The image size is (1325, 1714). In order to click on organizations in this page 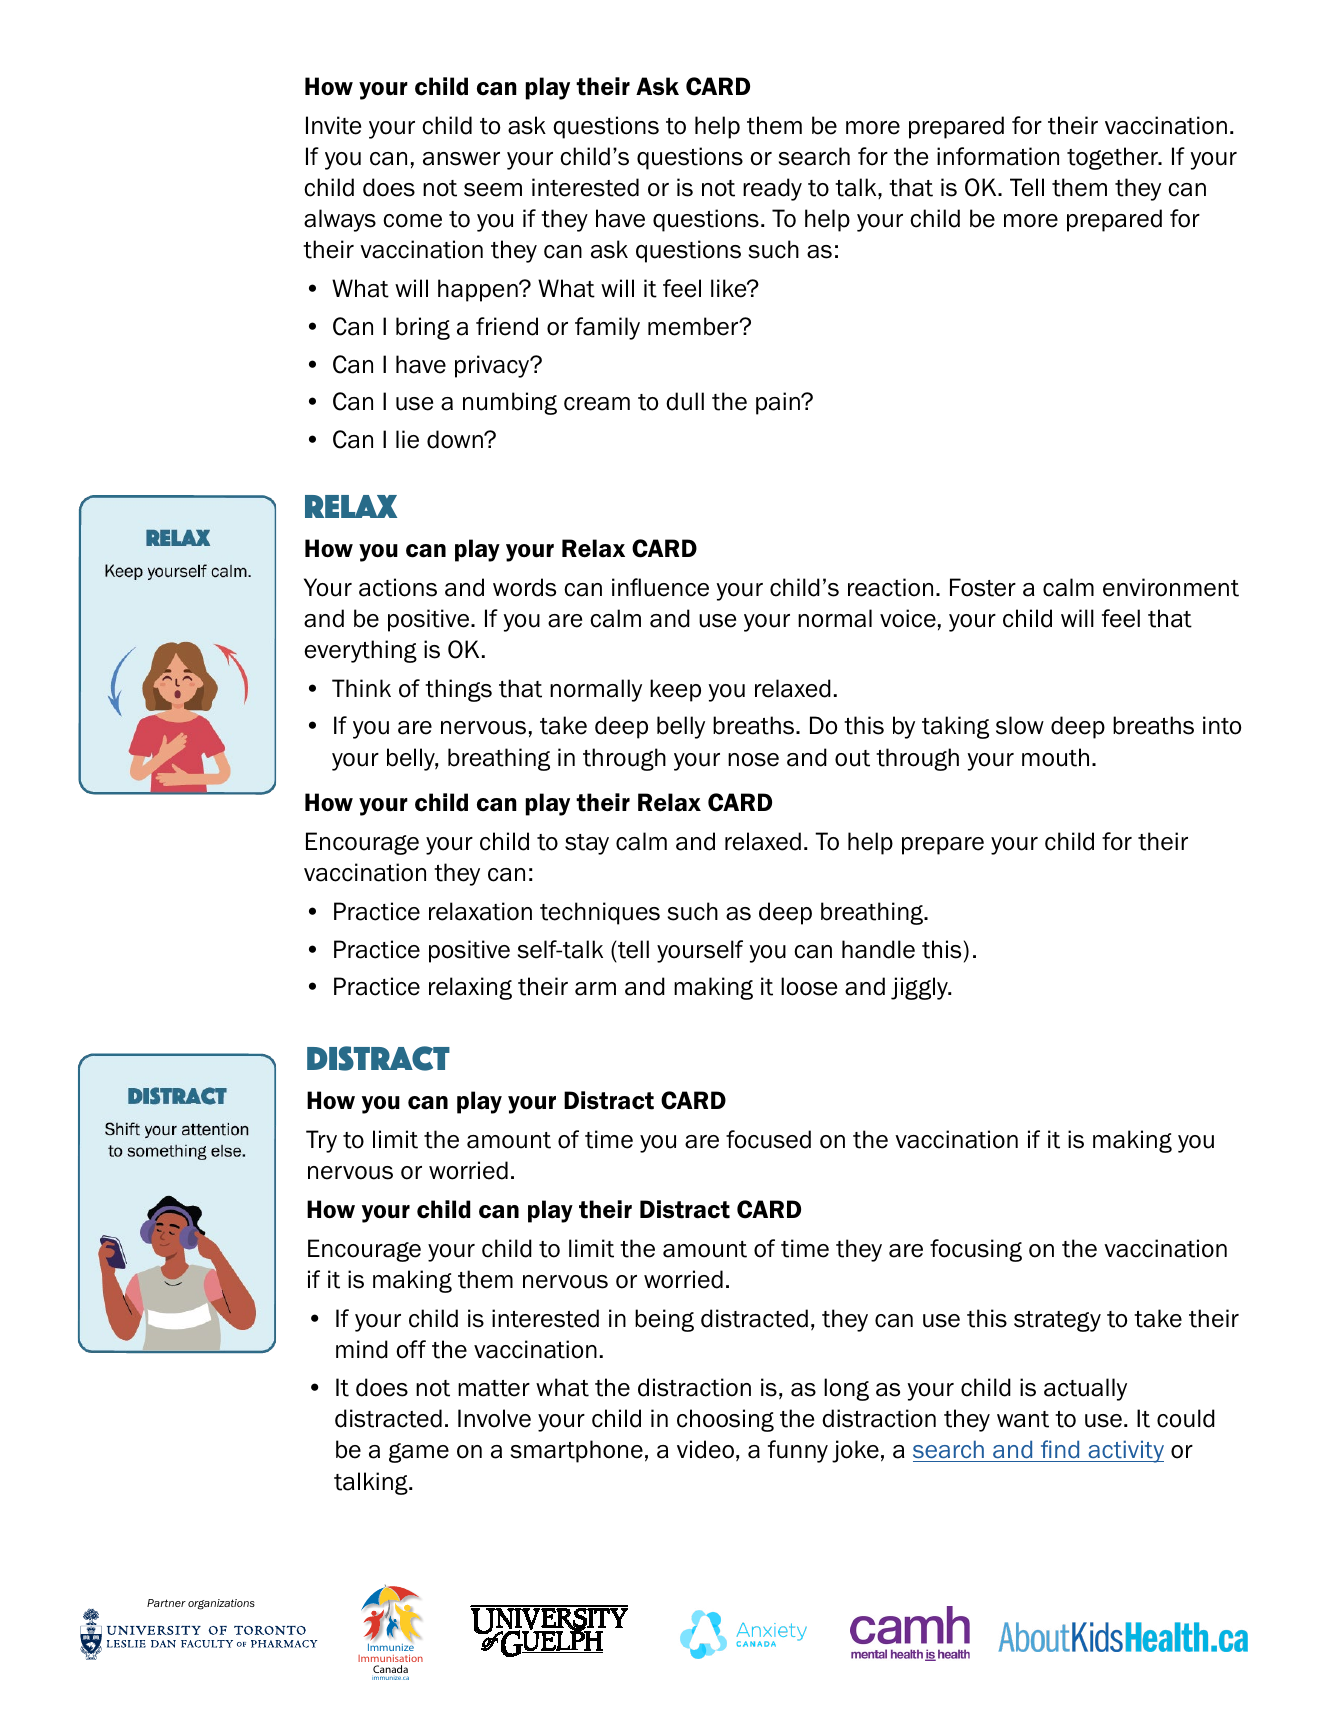, I will do `click(221, 1604)`.
